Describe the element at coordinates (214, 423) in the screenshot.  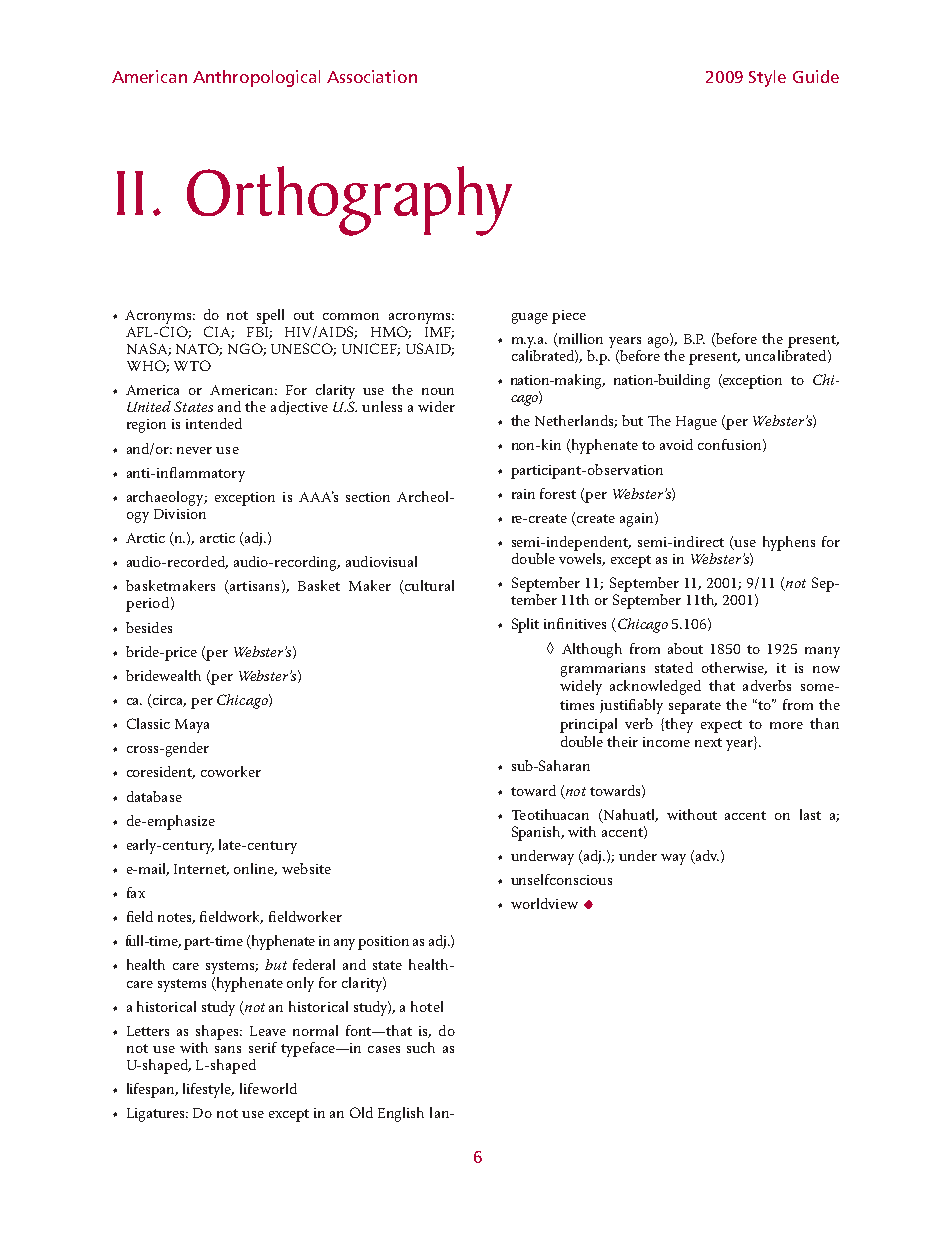
I see `intended` at that location.
